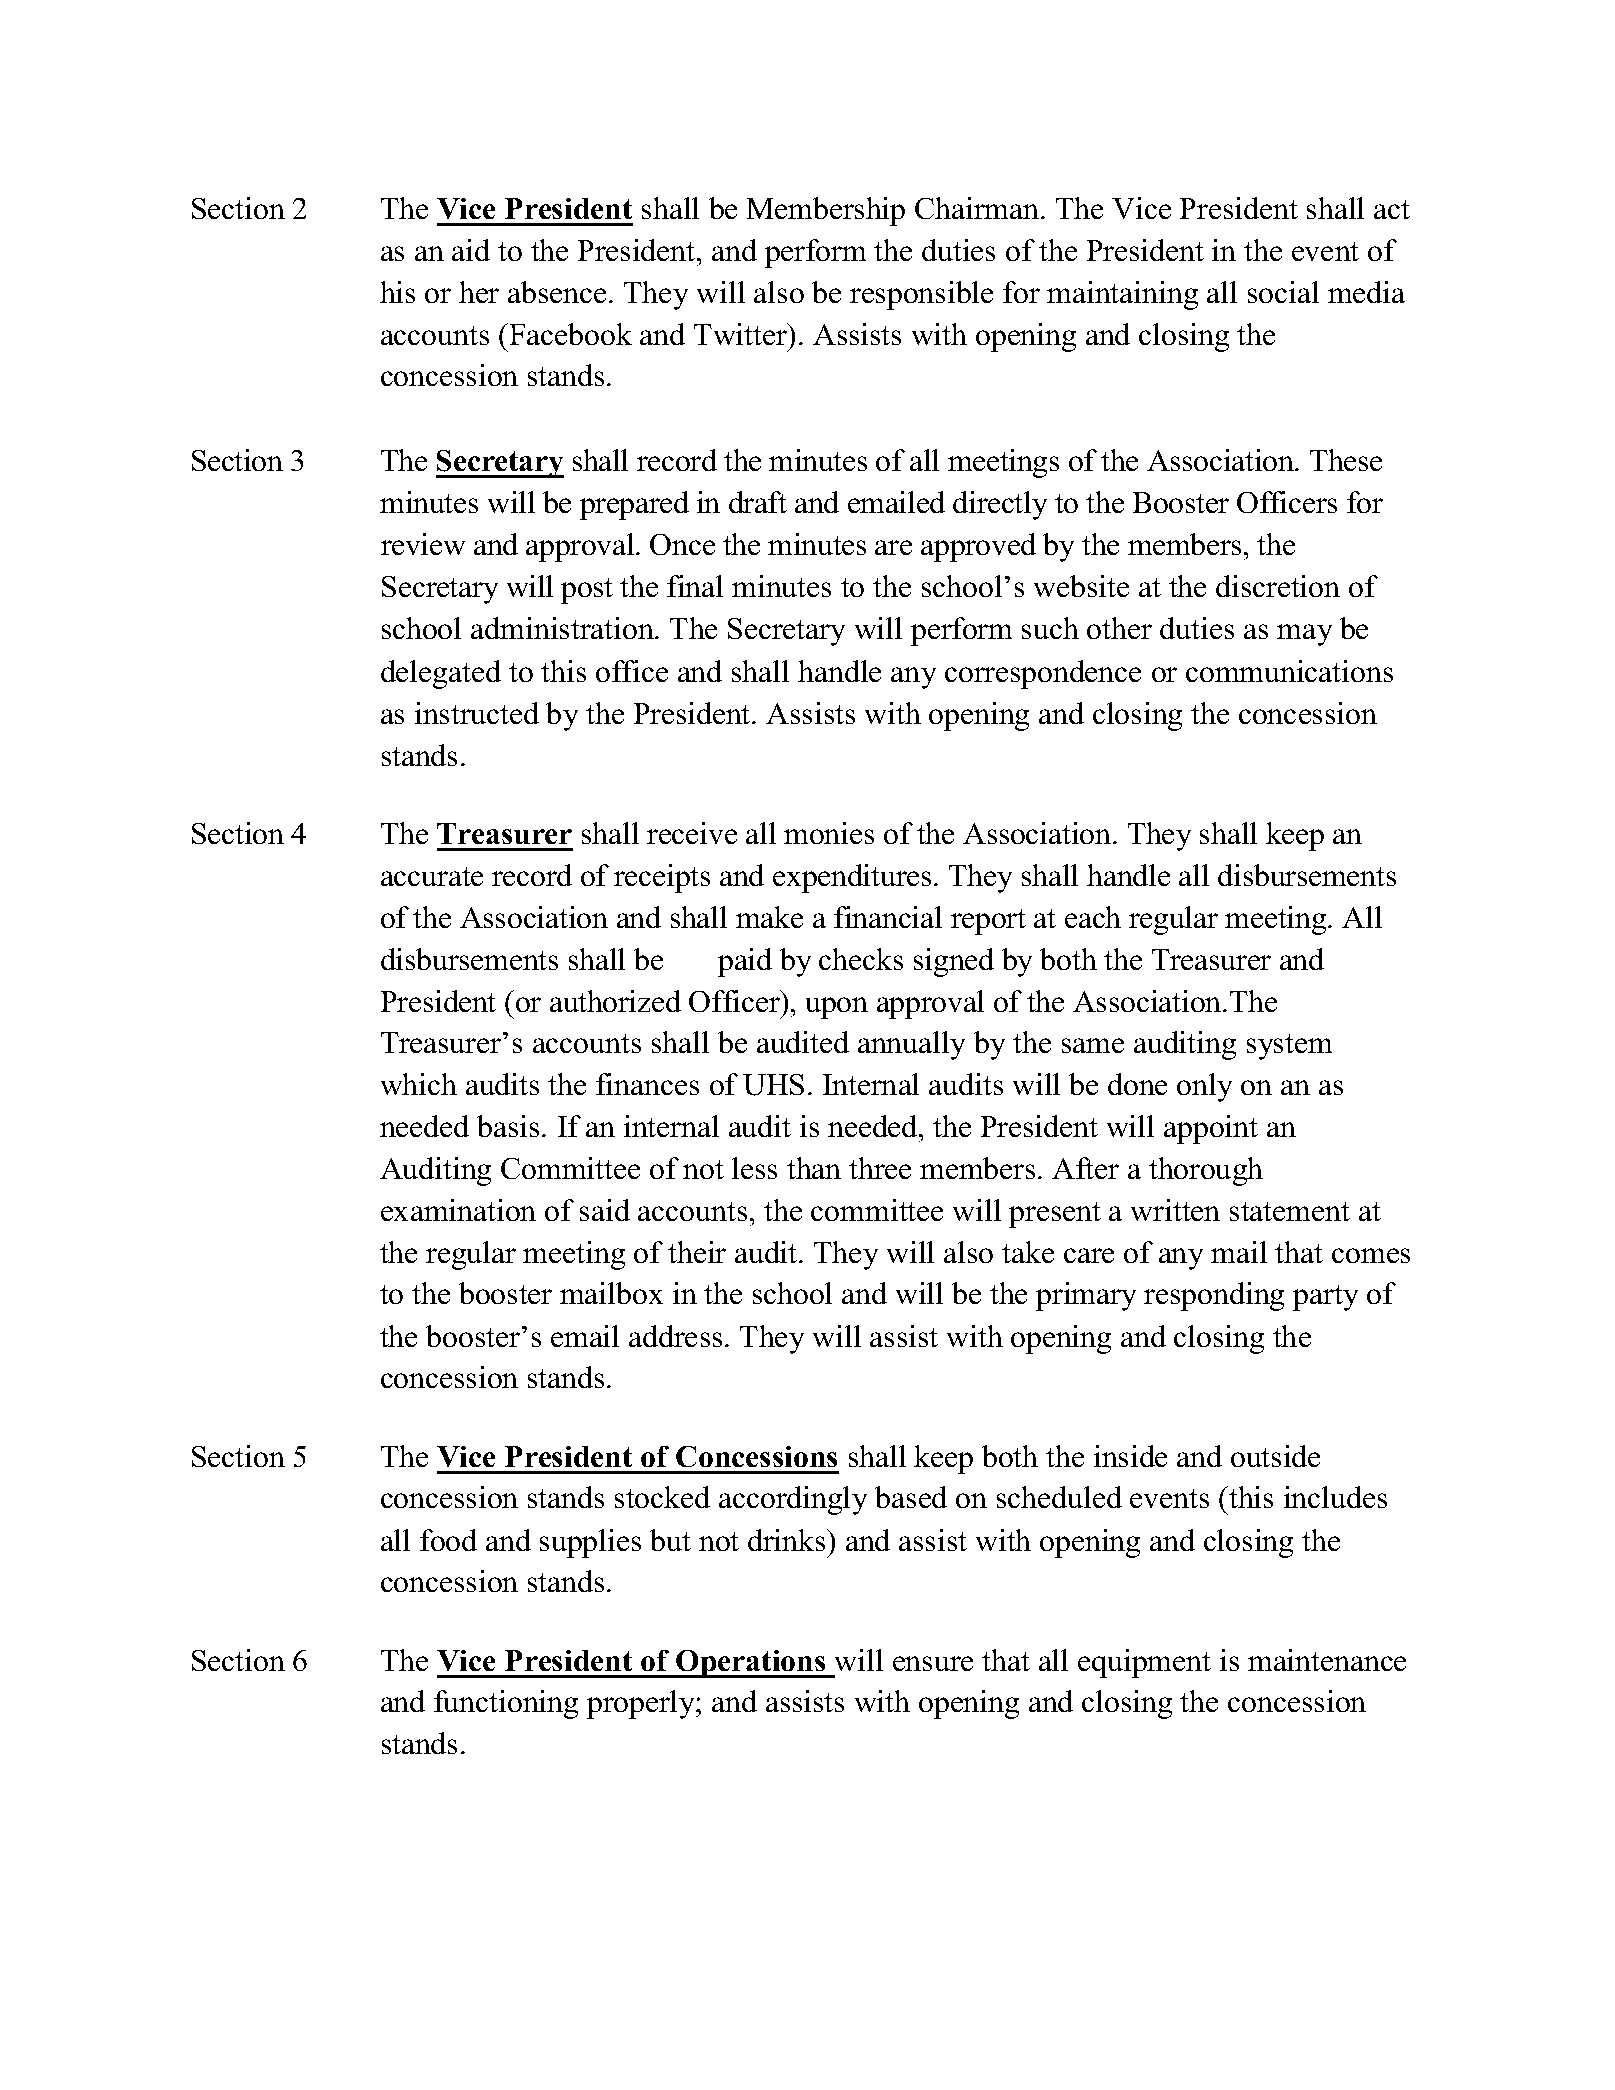 The width and height of the screenshot is (1615, 2090). I want to click on checks, so click(861, 959).
